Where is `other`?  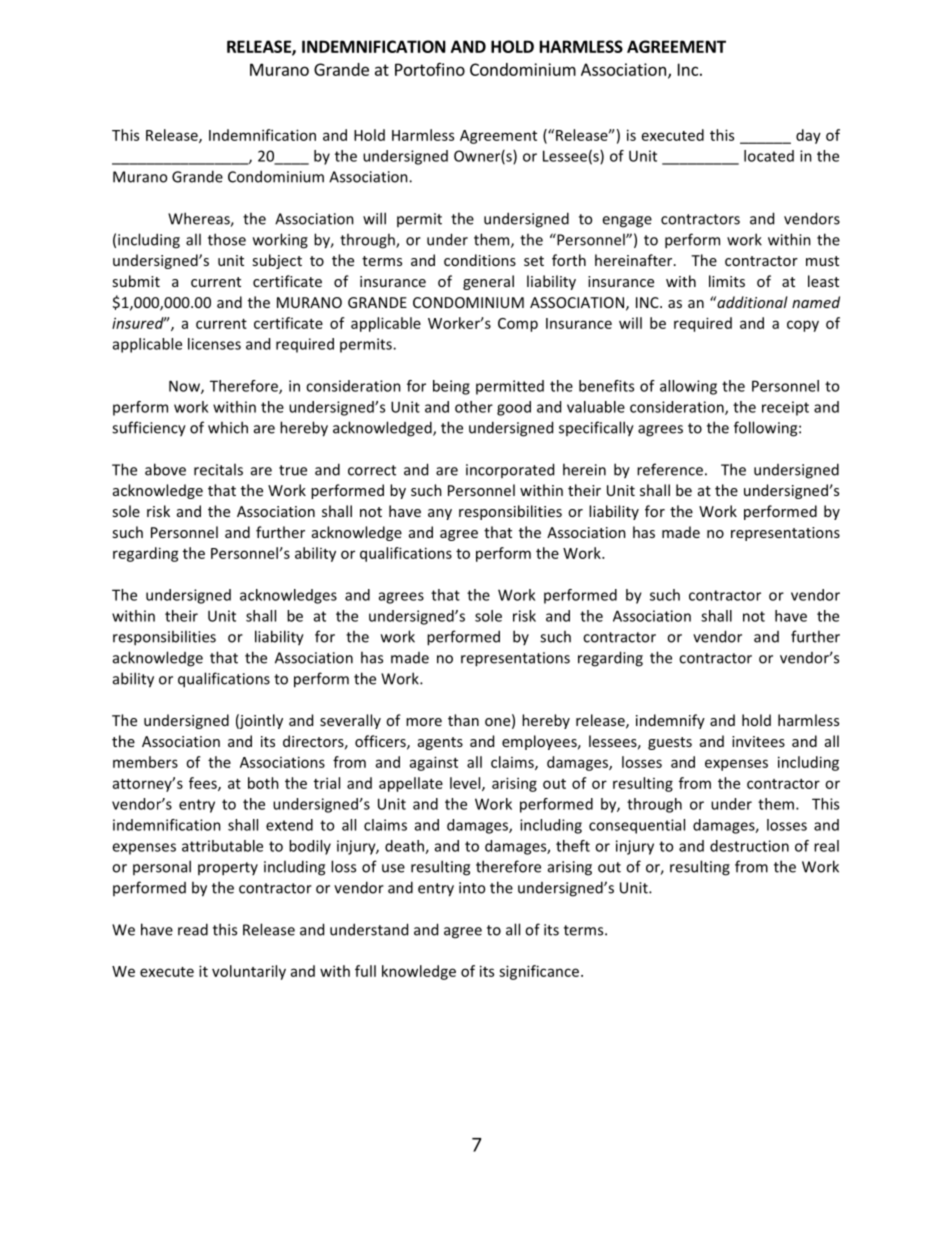
other is located at coordinates (474, 407).
